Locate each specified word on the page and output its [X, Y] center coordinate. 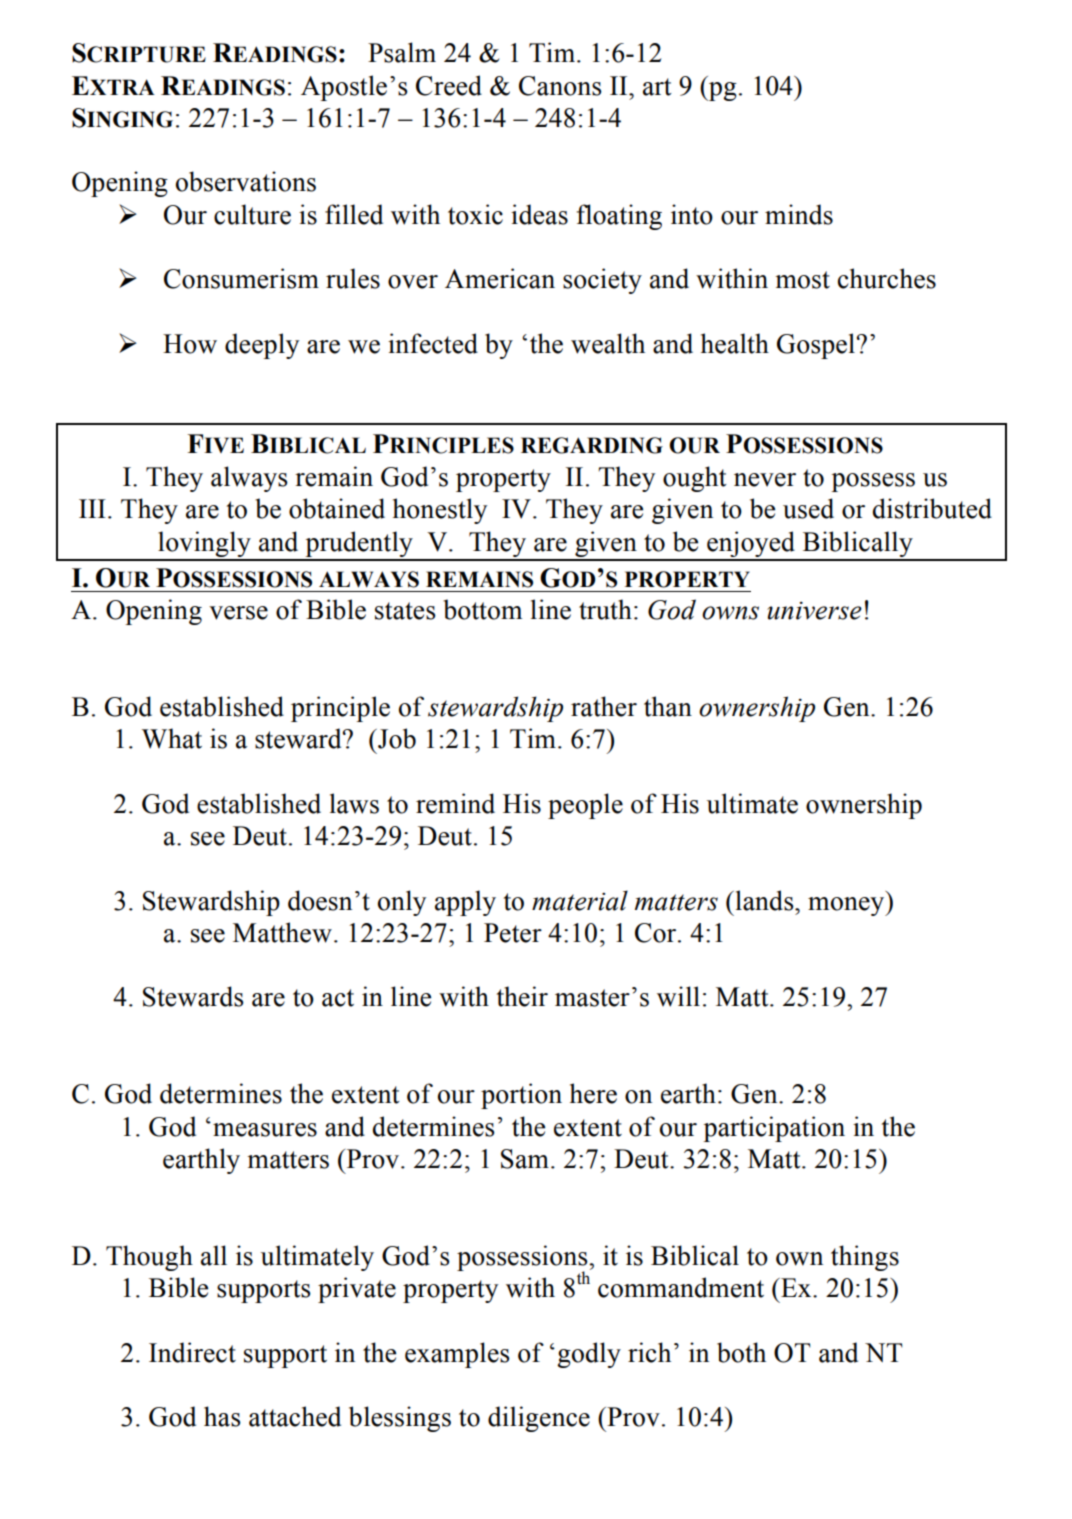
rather [604, 706]
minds [799, 214]
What [172, 738]
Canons [560, 86]
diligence [539, 1419]
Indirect [192, 1352]
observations [246, 181]
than [668, 706]
